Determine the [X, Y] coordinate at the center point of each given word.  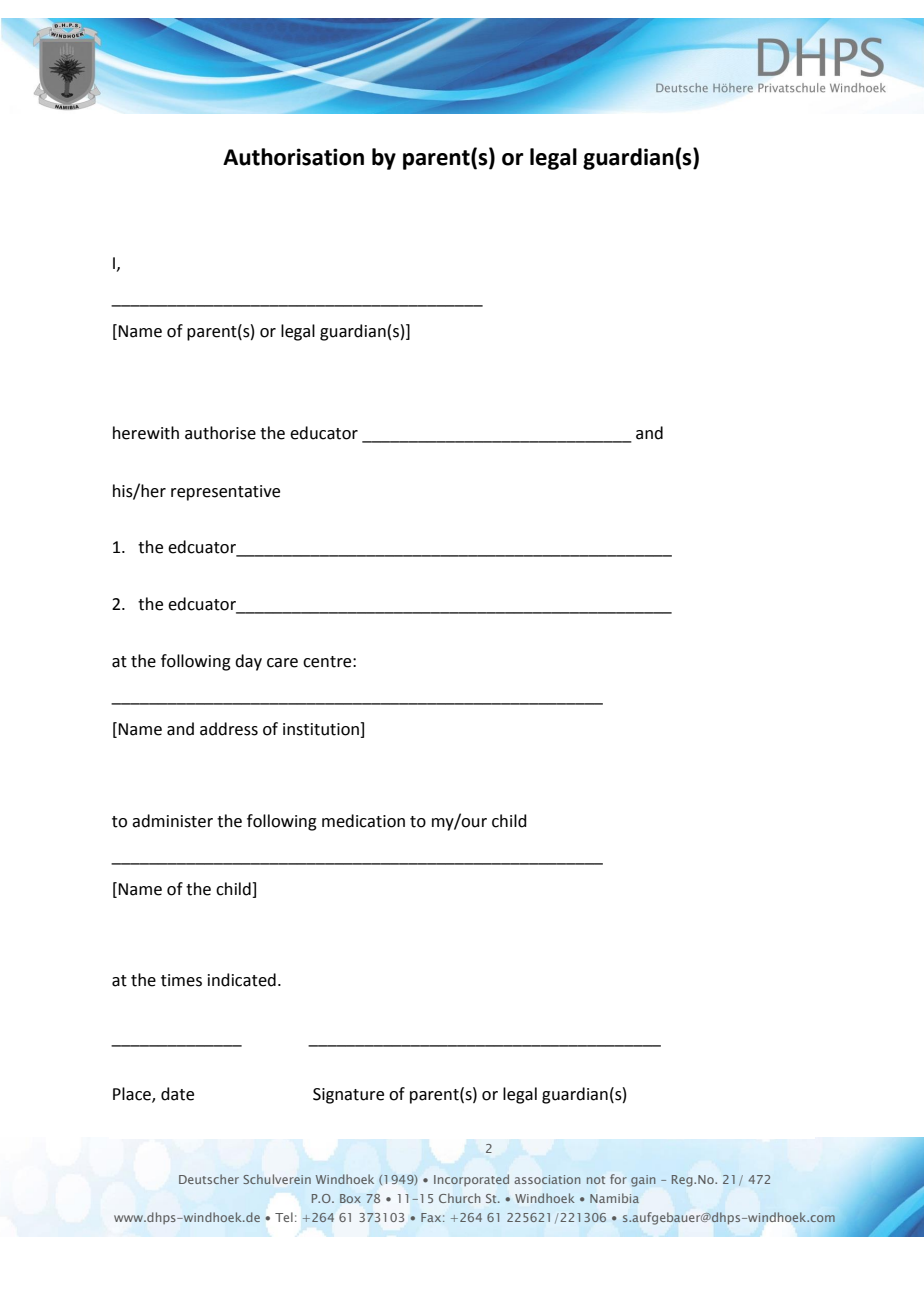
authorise [220, 433]
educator [324, 433]
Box [350, 1198]
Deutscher [209, 1179]
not [596, 1180]
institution [322, 730]
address [229, 729]
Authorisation [293, 157]
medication [363, 821]
